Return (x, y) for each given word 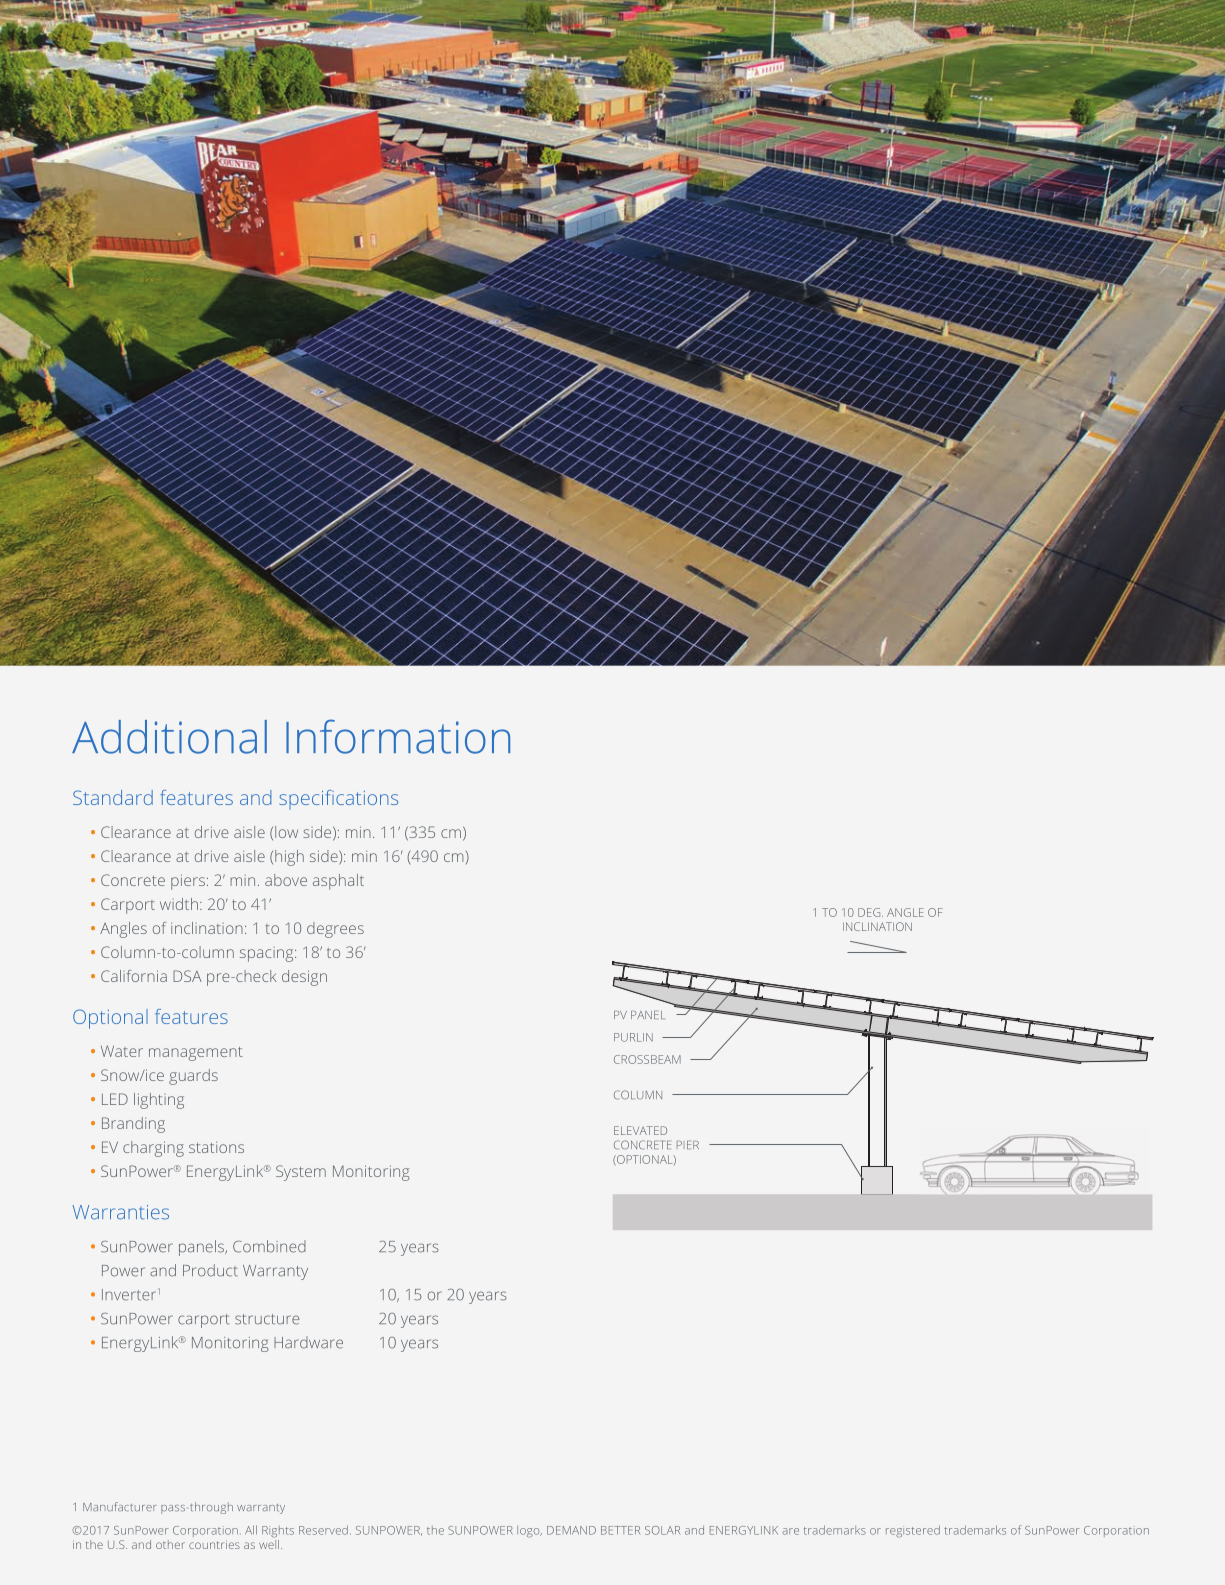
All (251, 1530)
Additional (169, 737)
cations (367, 798)
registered (913, 1531)
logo (529, 1532)
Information (398, 736)
